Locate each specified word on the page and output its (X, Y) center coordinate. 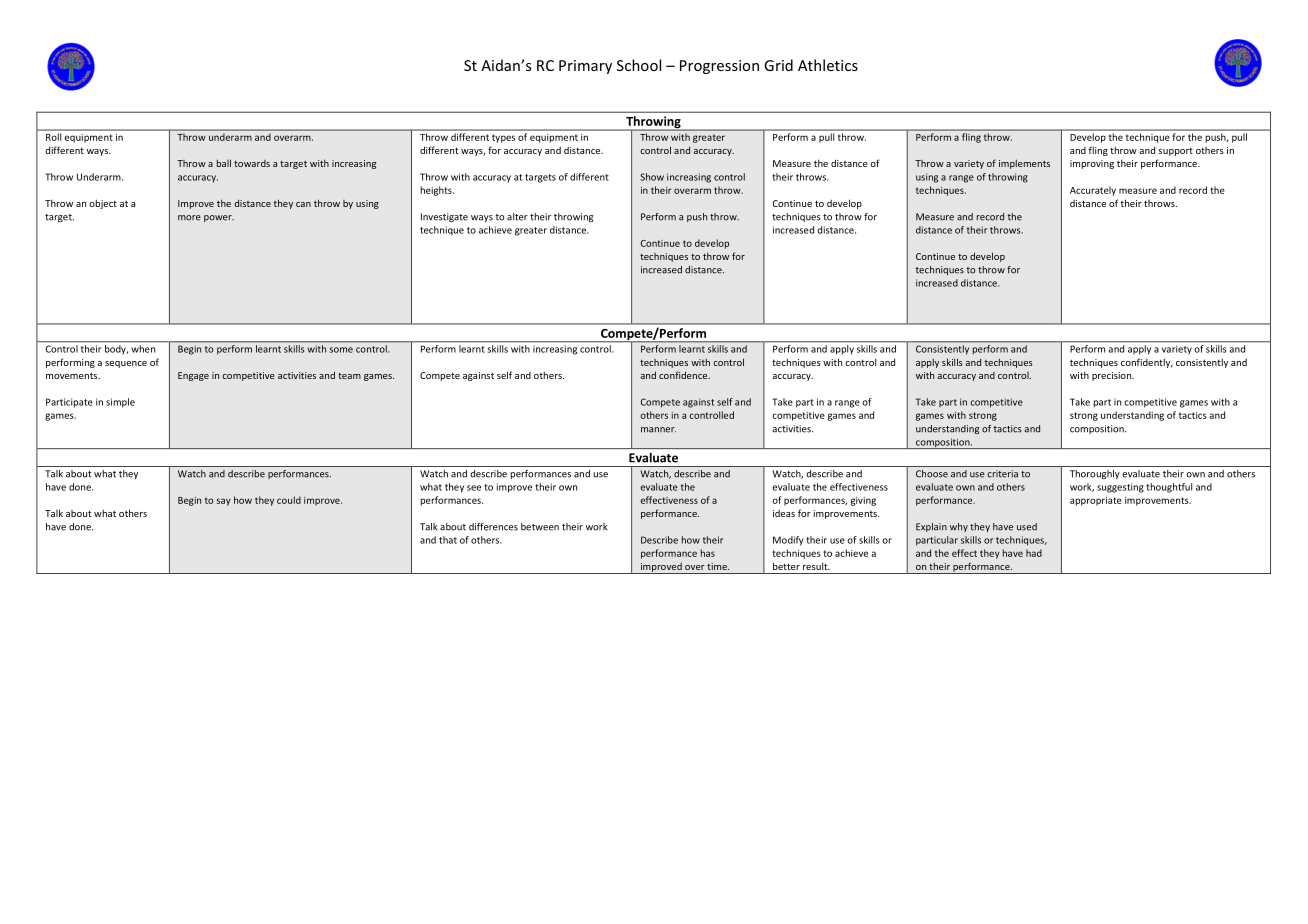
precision (1112, 376)
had (1034, 553)
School (639, 65)
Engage (193, 376)
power (219, 218)
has (708, 553)
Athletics (828, 65)
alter (517, 217)
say (224, 502)
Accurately (1093, 191)
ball (224, 163)
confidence (684, 375)
